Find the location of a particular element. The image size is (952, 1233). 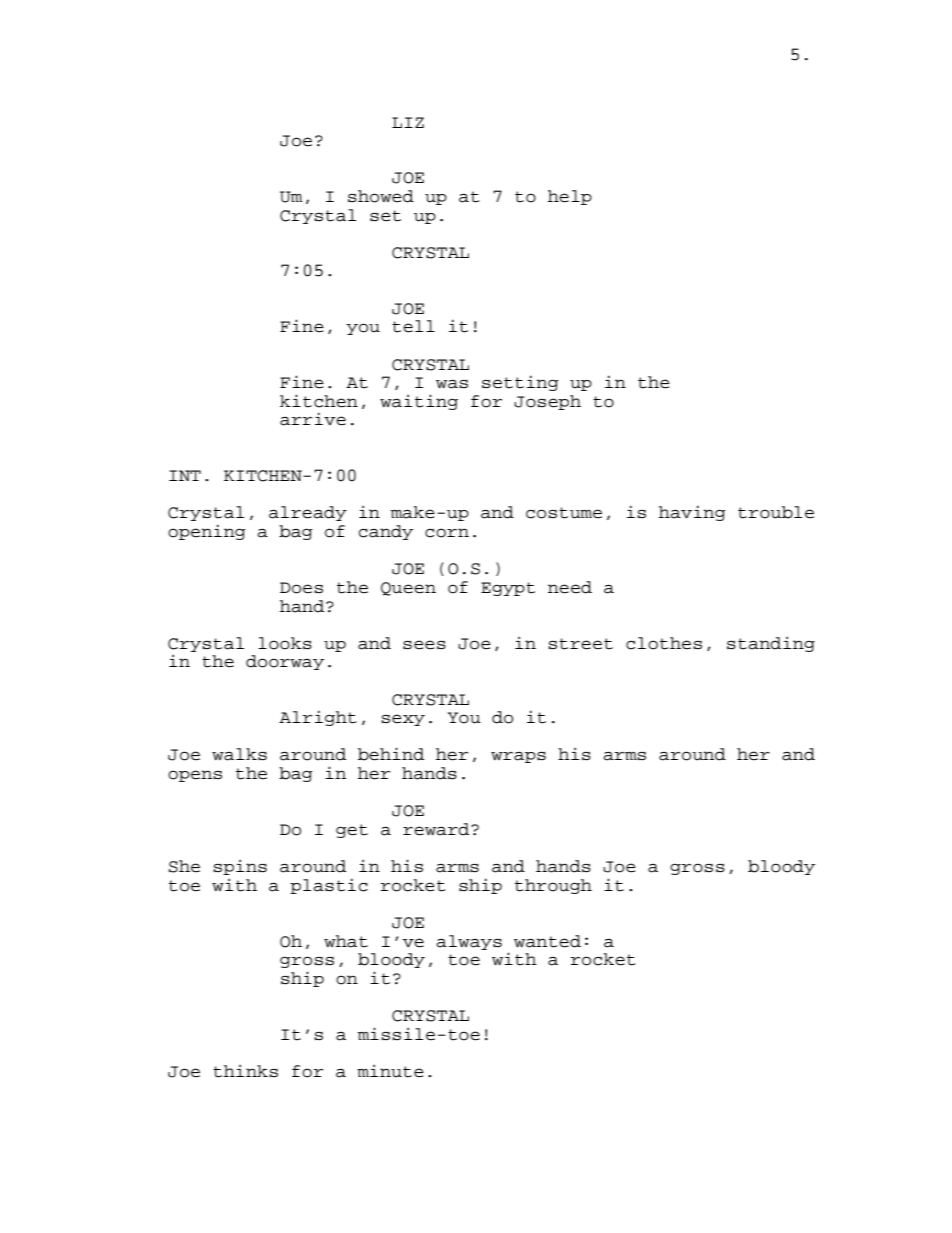

having is located at coordinates (692, 513).
